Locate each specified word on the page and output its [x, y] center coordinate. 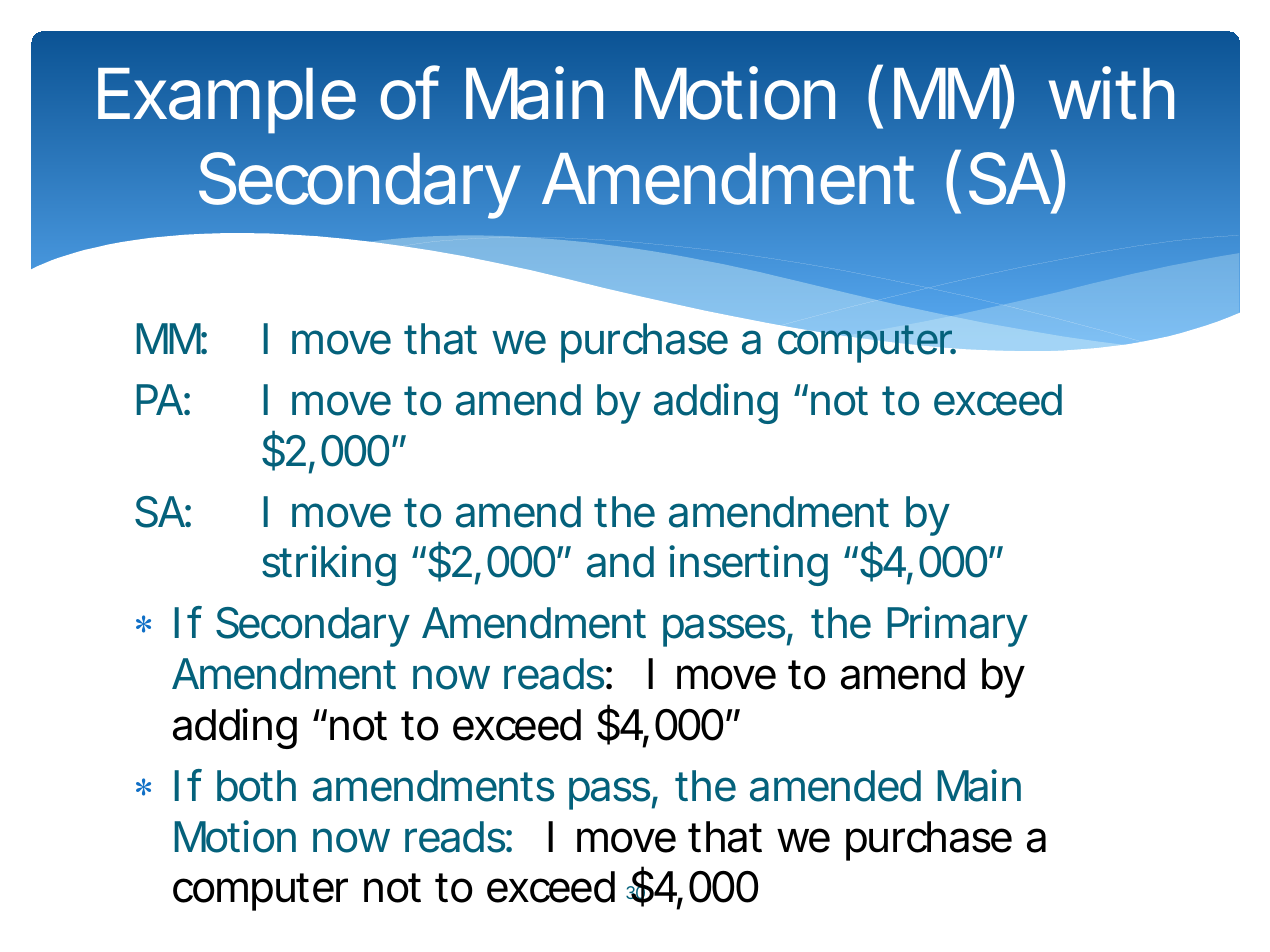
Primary [957, 626]
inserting [748, 565]
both [256, 786]
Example [227, 101]
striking [329, 565]
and [620, 562]
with [1111, 93]
